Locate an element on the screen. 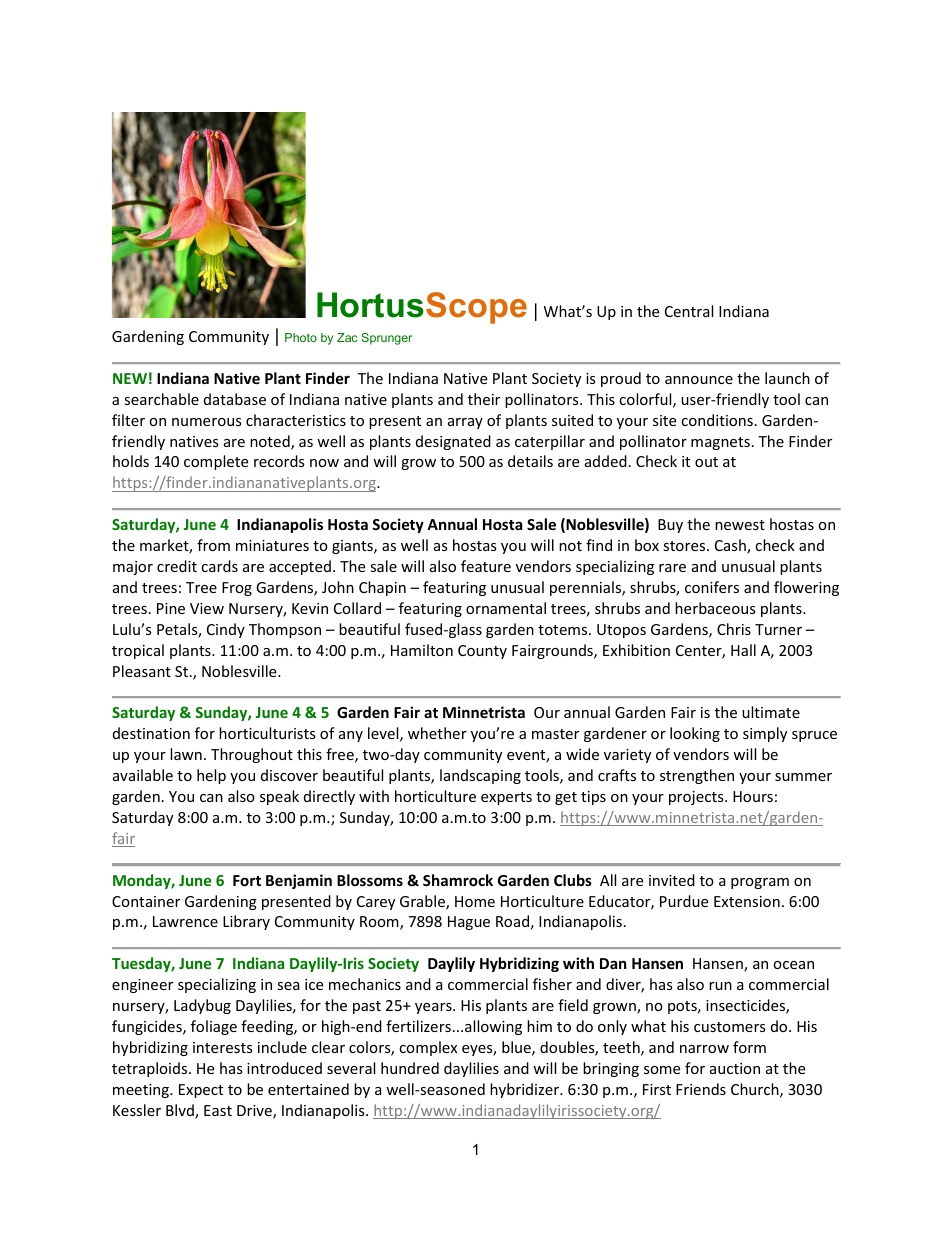 Image resolution: width=952 pixels, height=1233 pixels. projects is located at coordinates (697, 798).
